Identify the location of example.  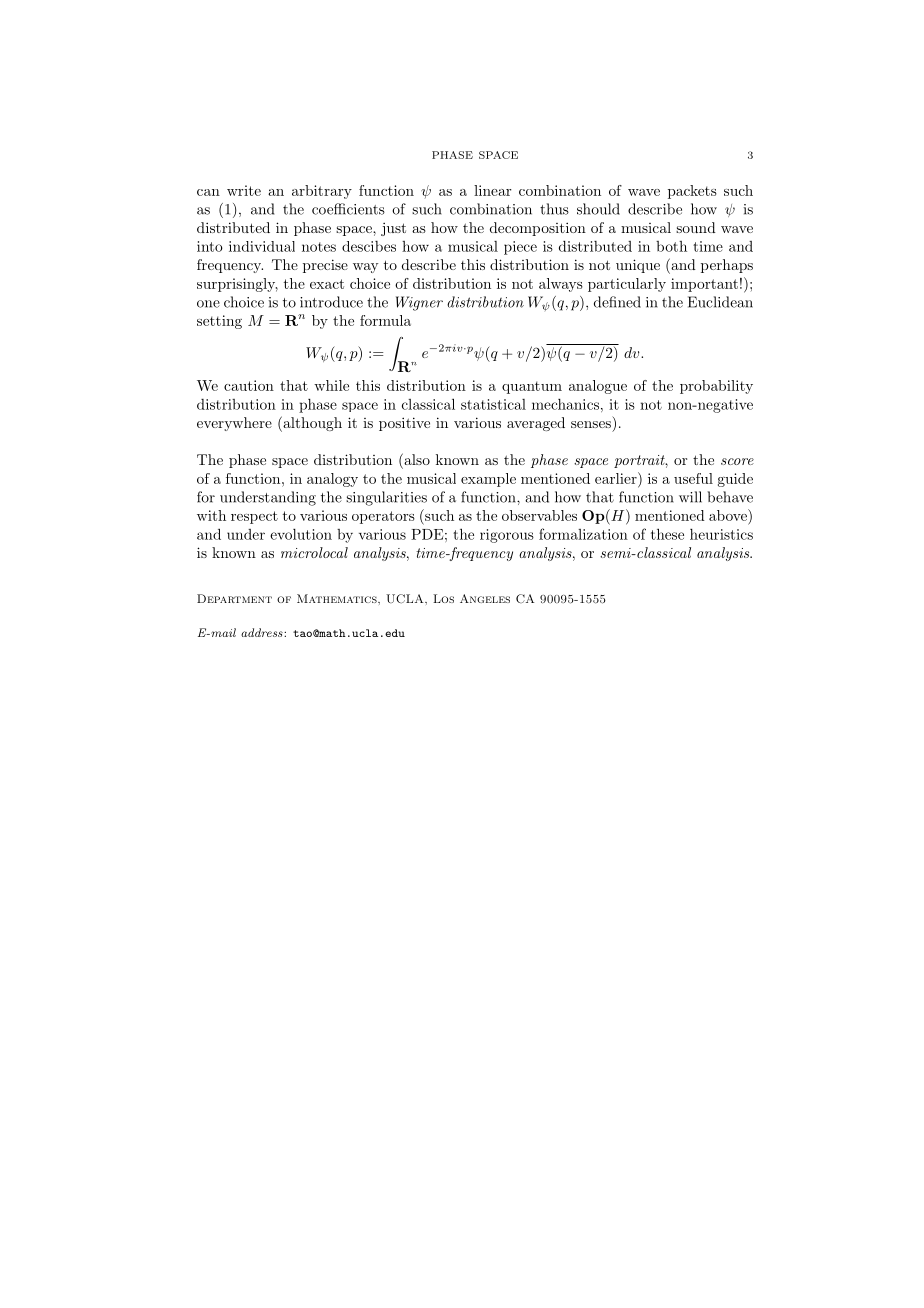
(488, 480).
